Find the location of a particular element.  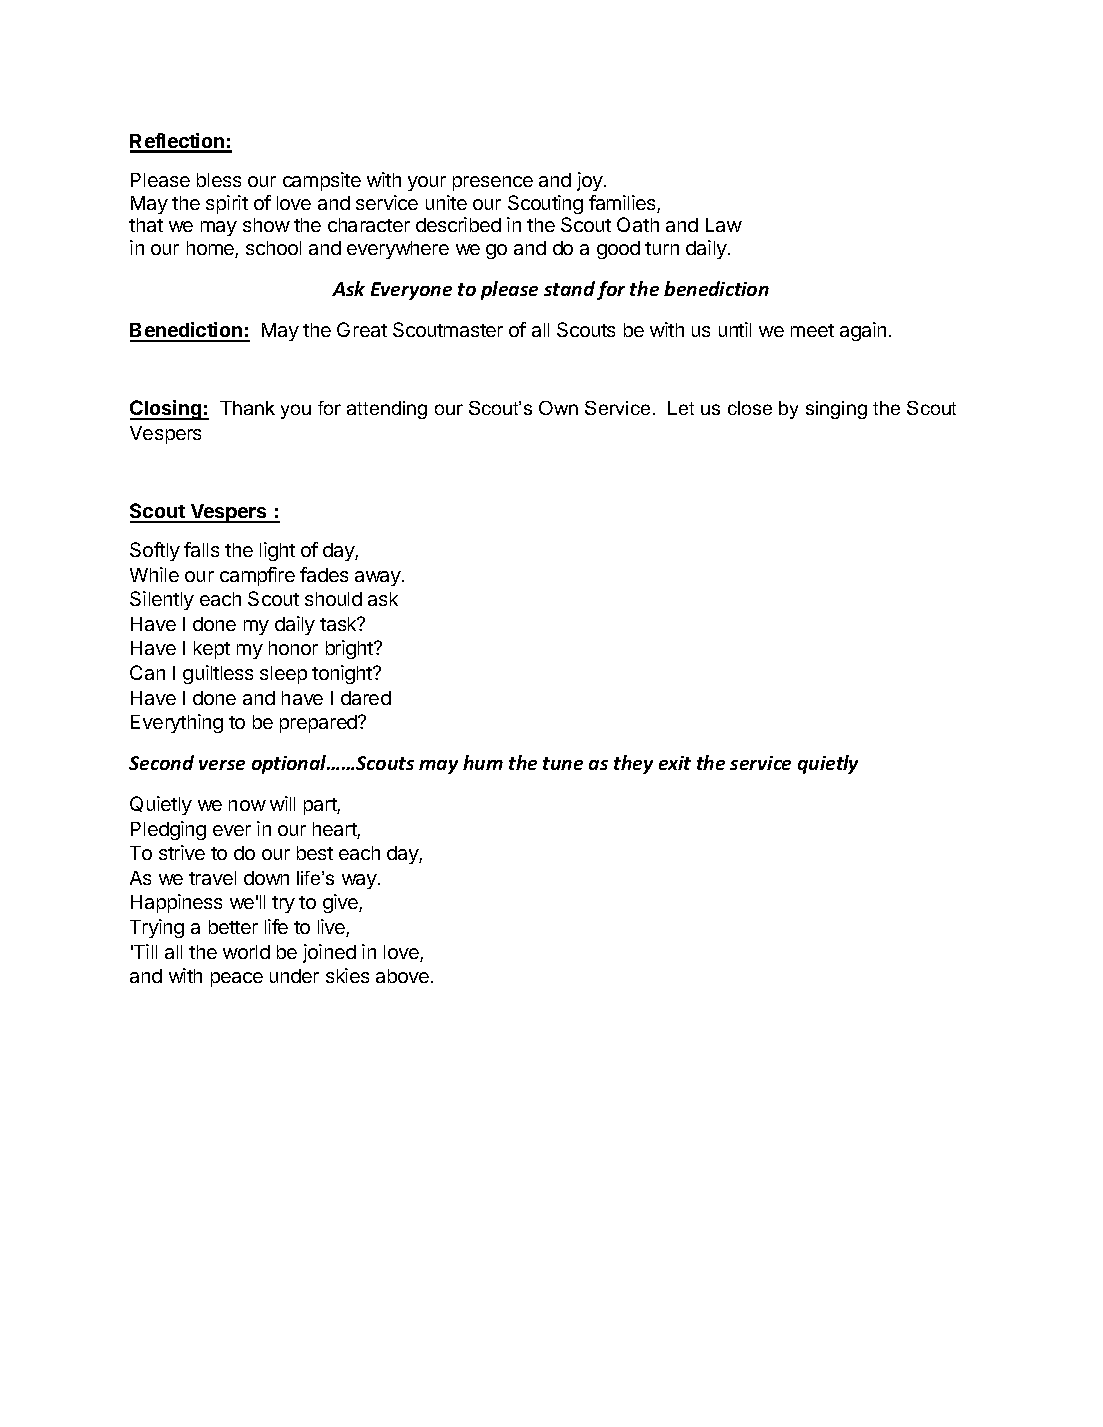

Law is located at coordinates (724, 225).
